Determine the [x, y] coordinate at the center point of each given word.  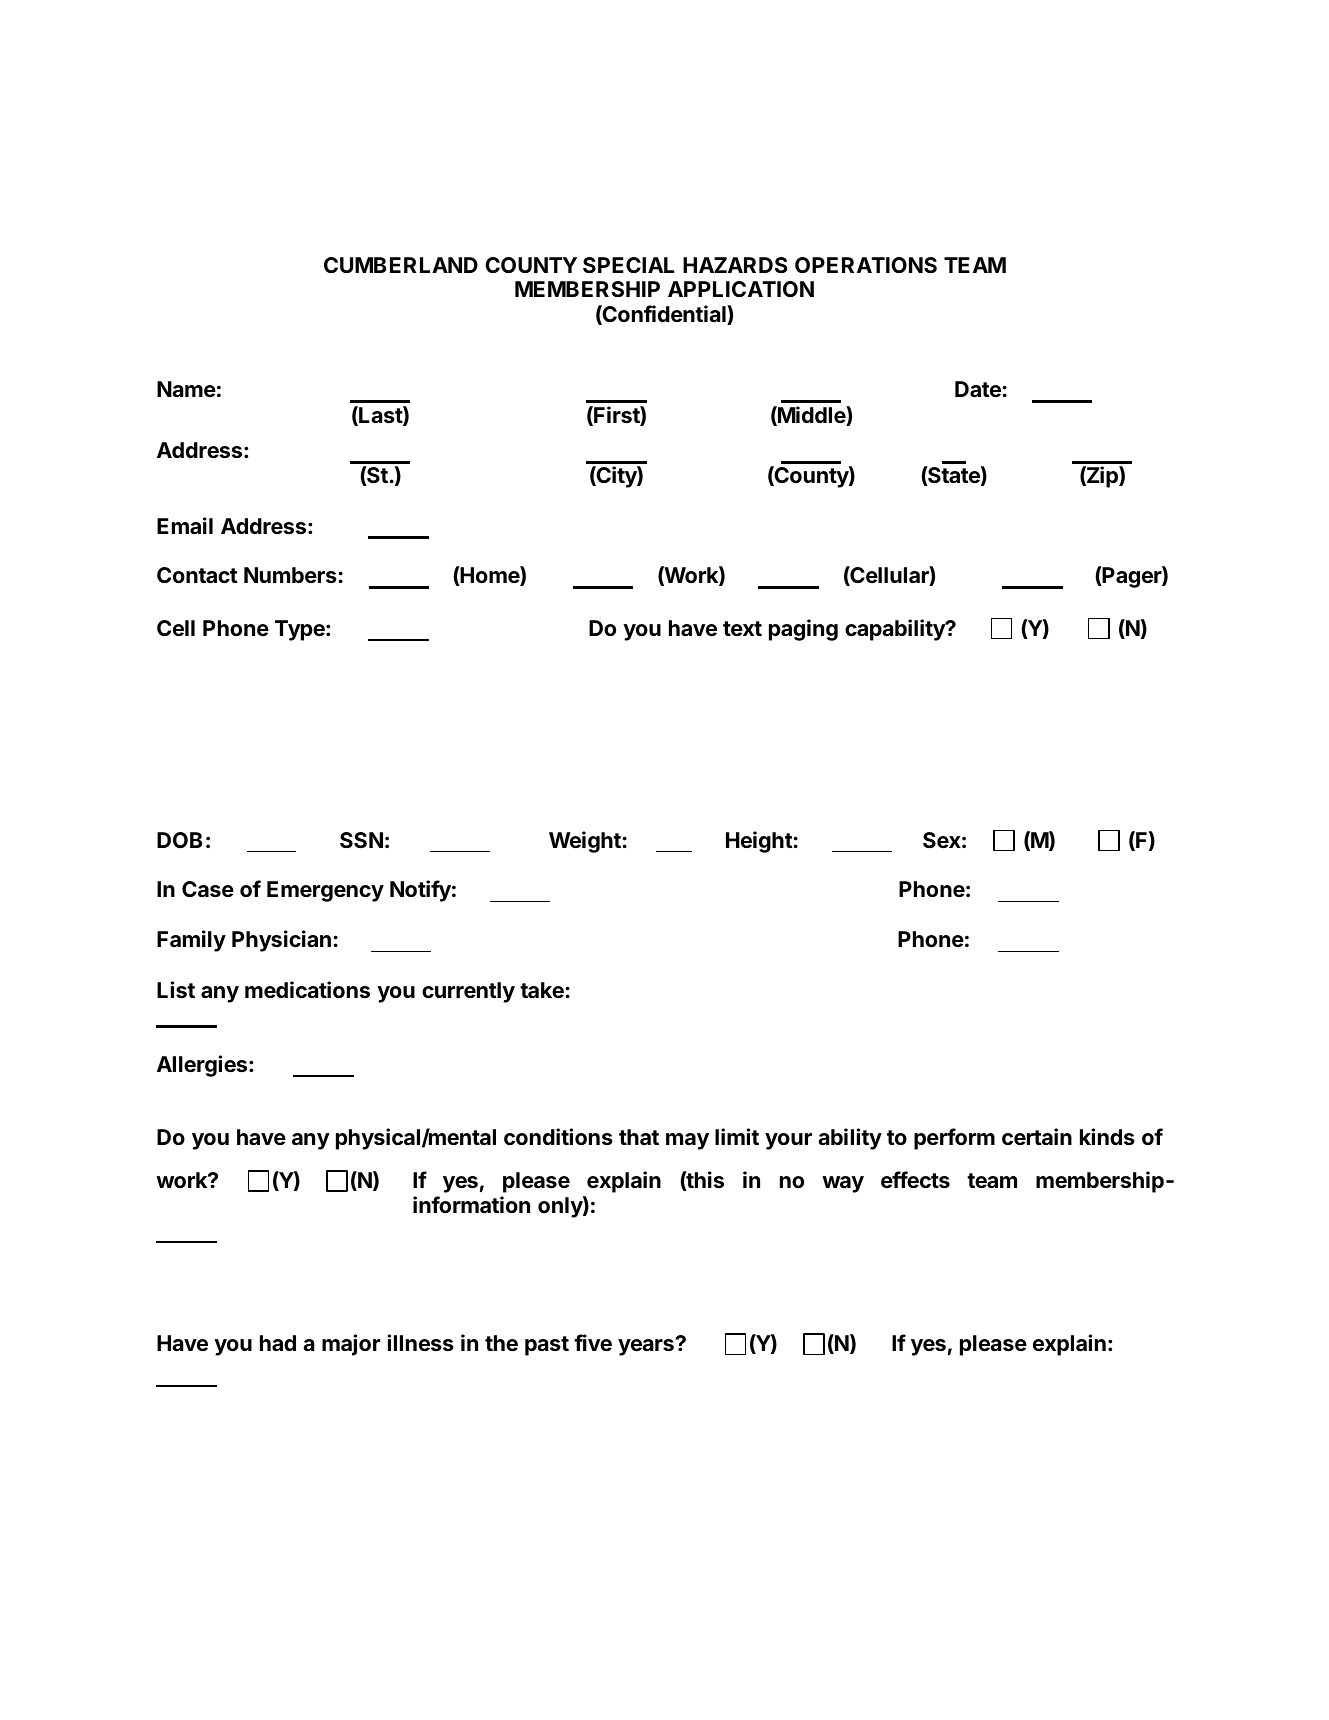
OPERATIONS [866, 265]
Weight [585, 842]
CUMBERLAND [401, 265]
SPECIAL [628, 265]
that [639, 1137]
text [742, 628]
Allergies [203, 1066]
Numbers [290, 575]
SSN [361, 840]
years [647, 1347]
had [278, 1343]
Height [759, 842]
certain [1037, 1137]
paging [803, 630]
